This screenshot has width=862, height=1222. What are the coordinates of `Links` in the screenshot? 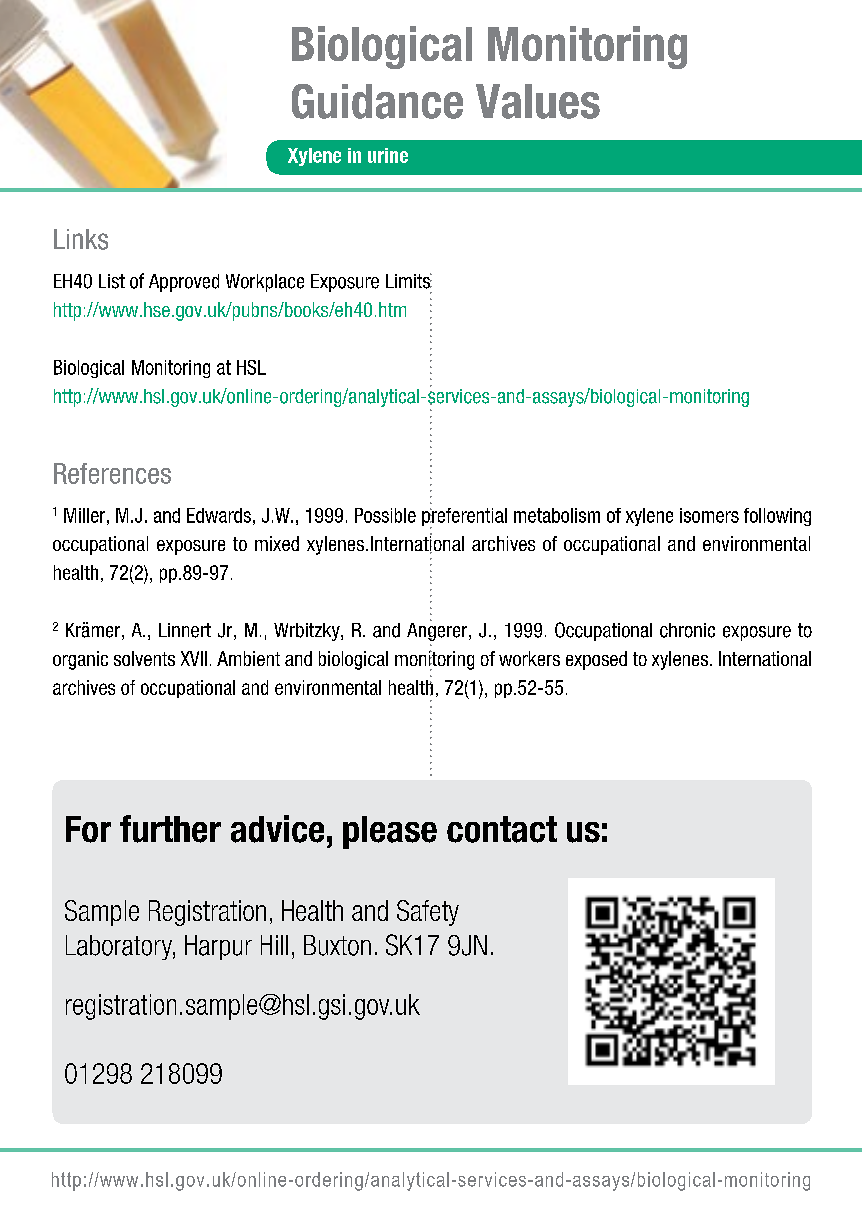 It's located at (81, 239).
